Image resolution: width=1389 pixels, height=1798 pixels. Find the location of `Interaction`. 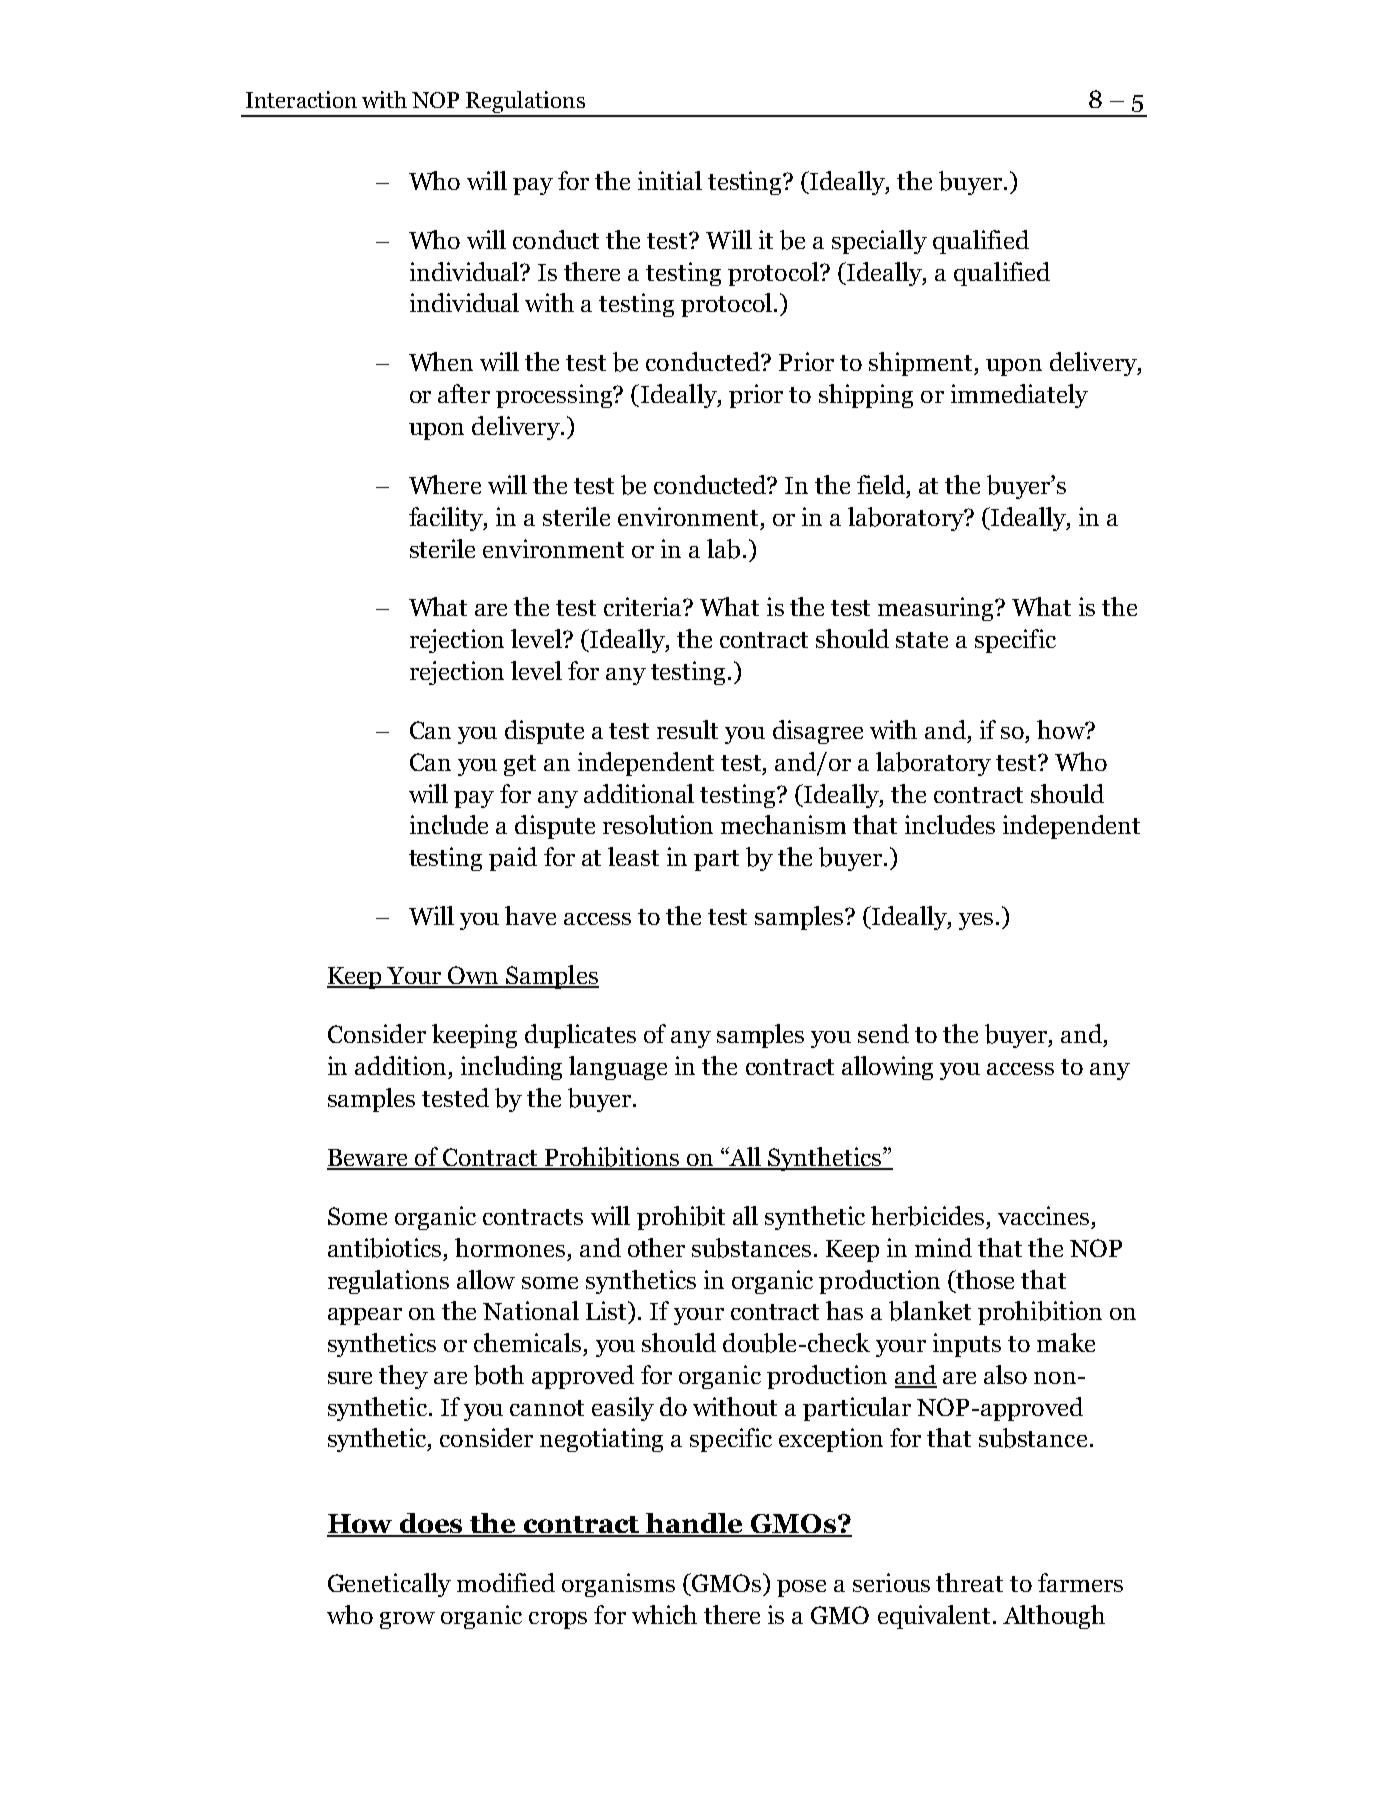

Interaction is located at coordinates (301, 99).
